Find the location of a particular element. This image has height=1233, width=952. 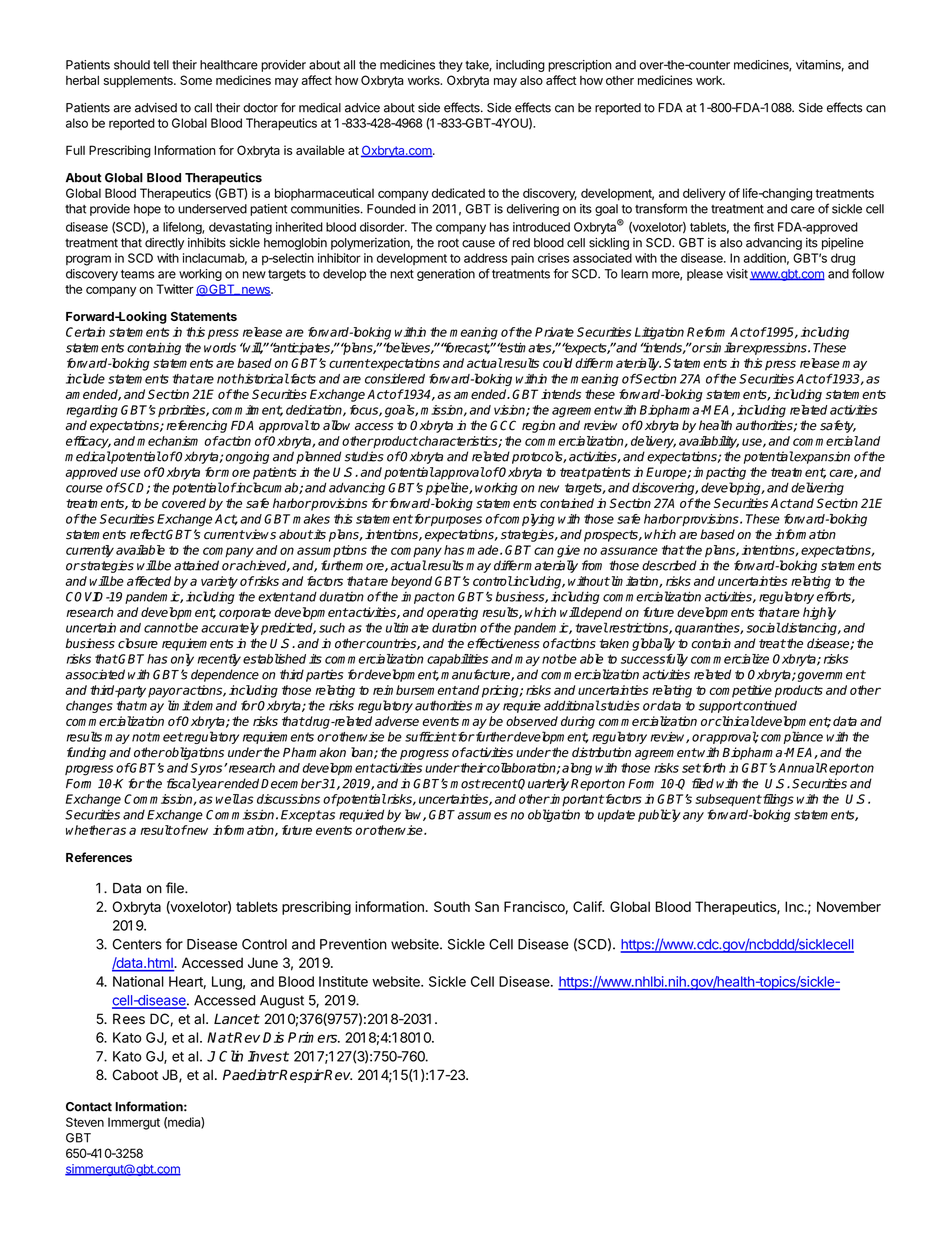

operating is located at coordinates (452, 613).
